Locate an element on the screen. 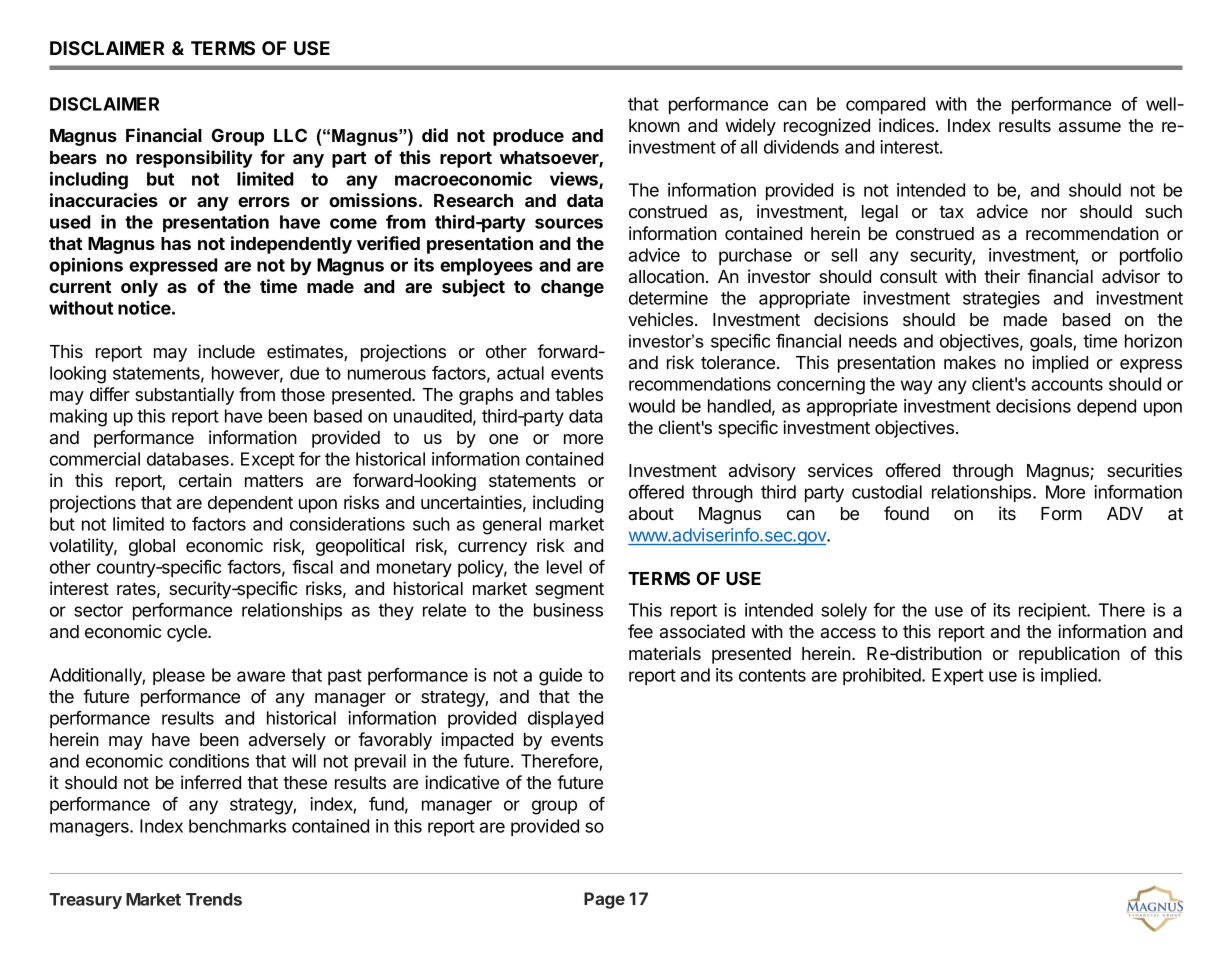 The width and height of the screenshot is (1232, 955). matters is located at coordinates (274, 481).
